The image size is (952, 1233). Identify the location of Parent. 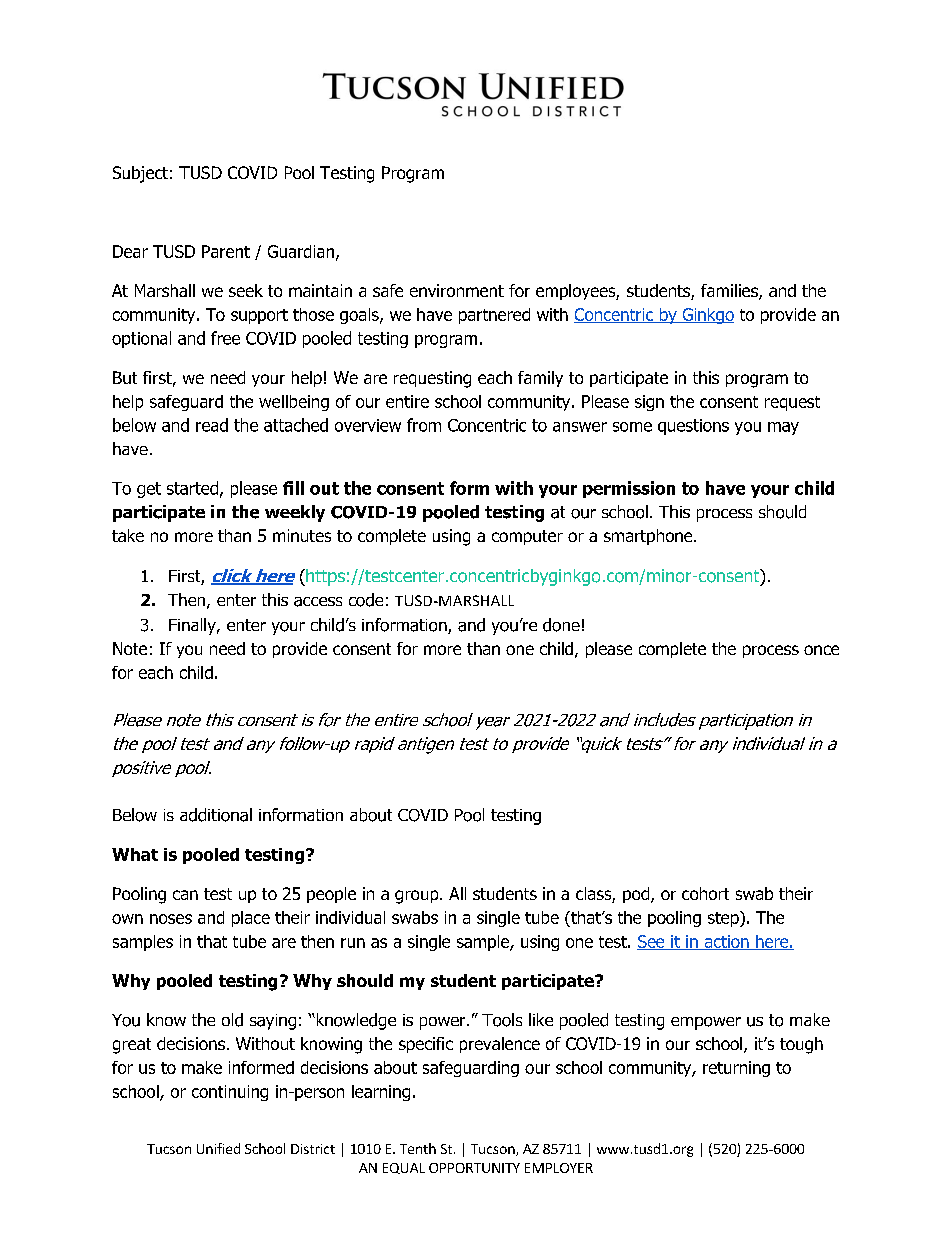
(226, 251).
